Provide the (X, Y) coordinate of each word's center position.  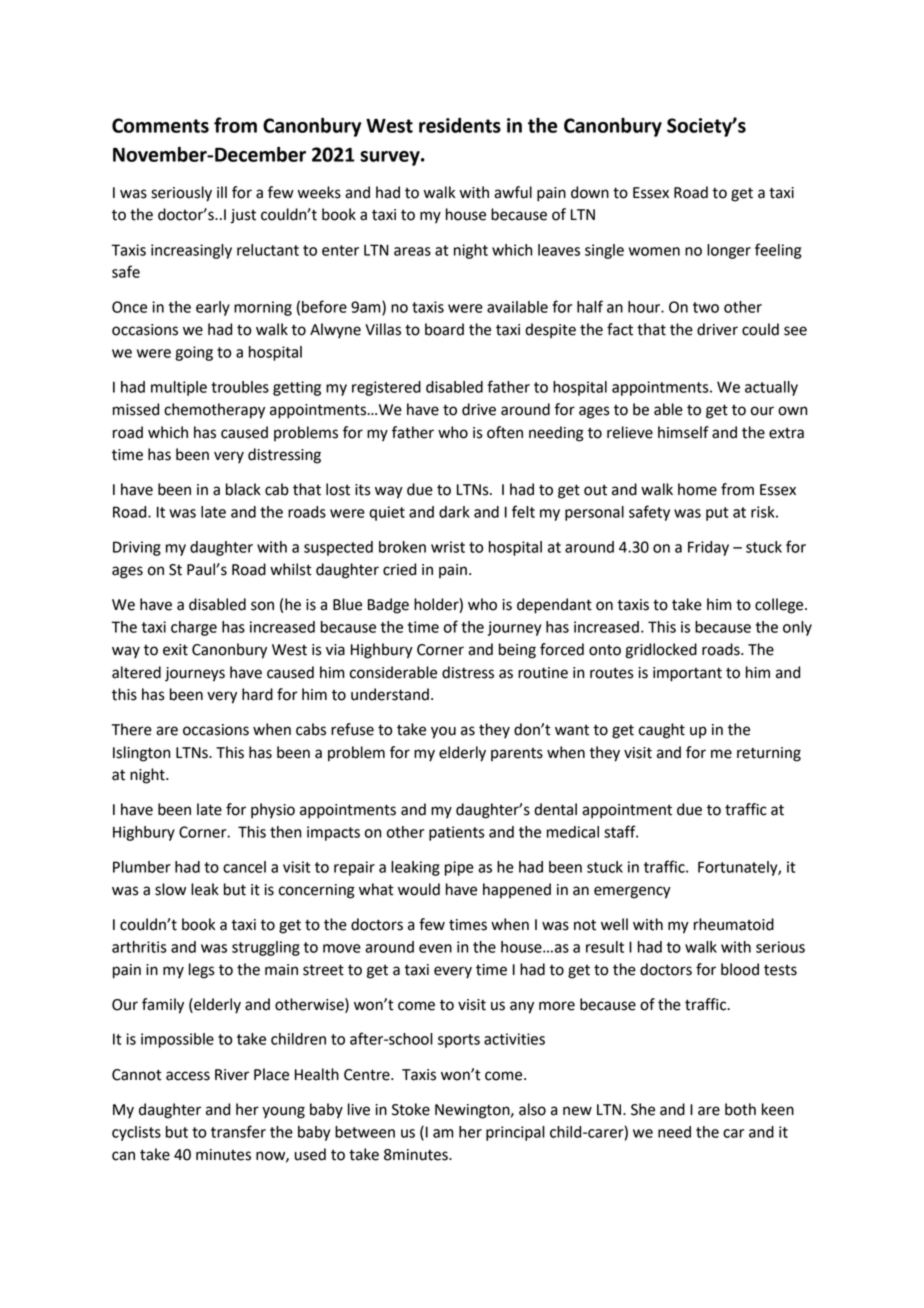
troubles (240, 387)
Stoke (411, 1109)
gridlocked (661, 651)
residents (460, 125)
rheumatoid (734, 924)
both (740, 1109)
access (188, 1076)
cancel (244, 867)
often (505, 432)
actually (771, 388)
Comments (160, 125)
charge (194, 628)
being (517, 651)
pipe (459, 868)
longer (729, 251)
